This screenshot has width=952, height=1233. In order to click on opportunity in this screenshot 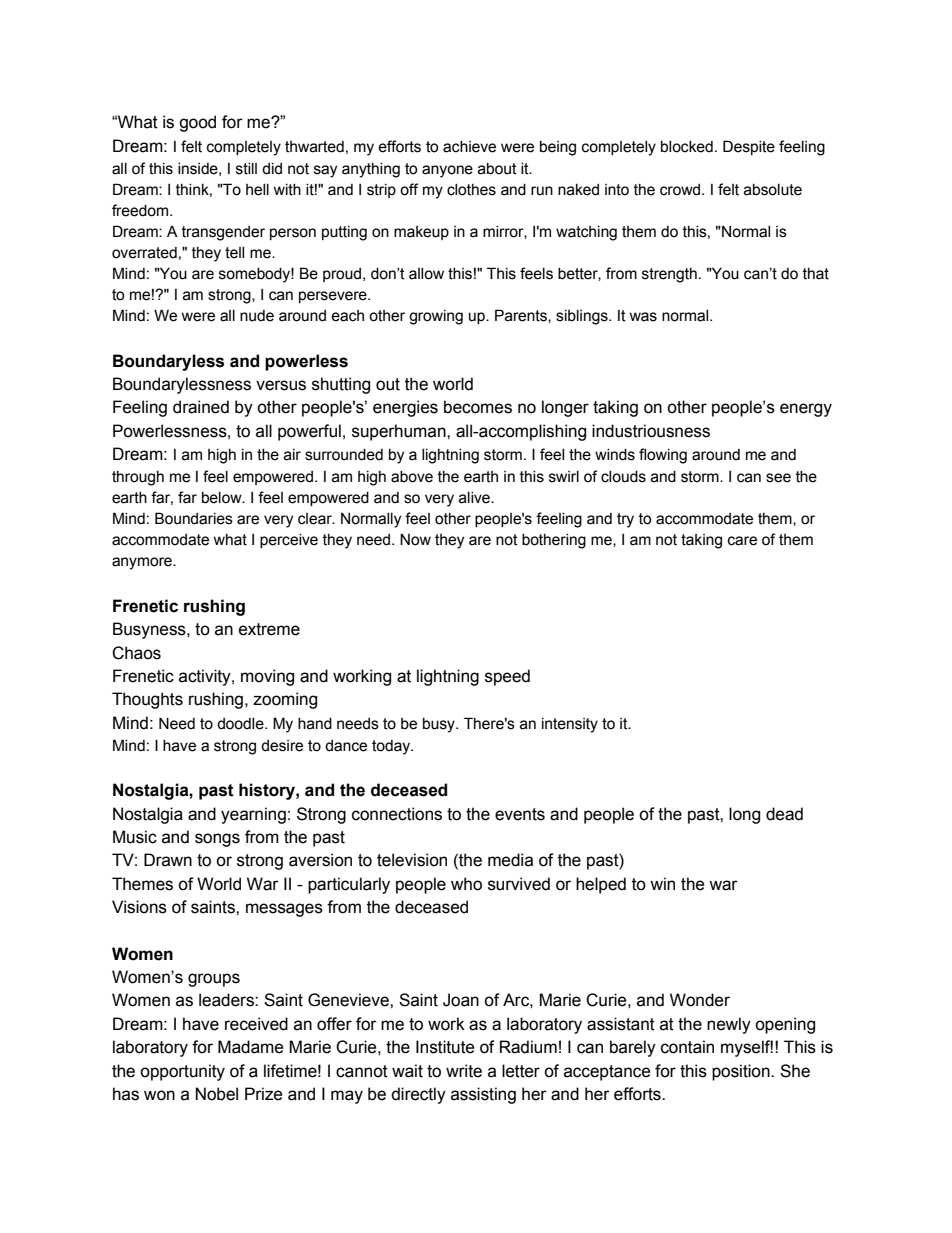, I will do `click(182, 1072)`.
